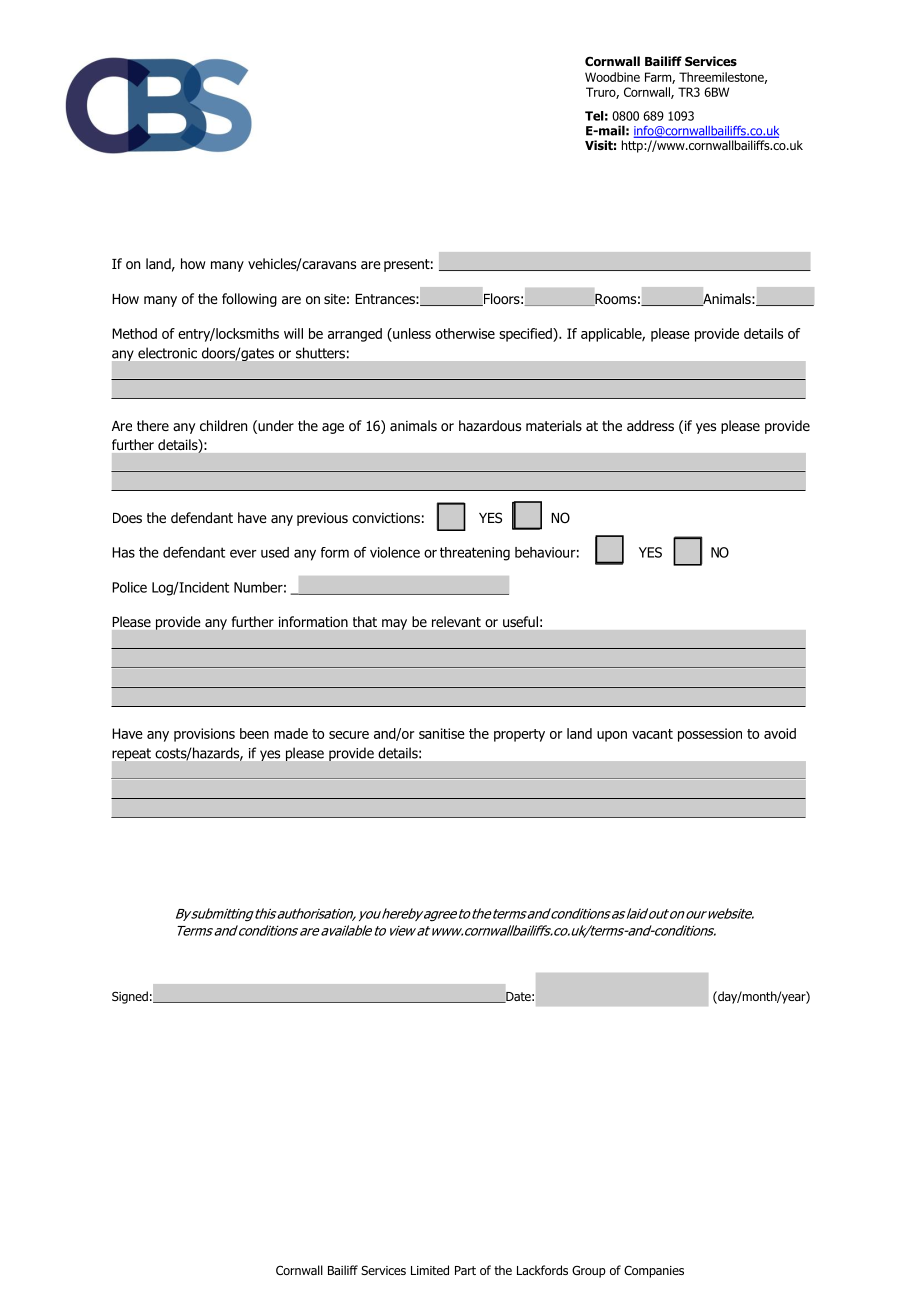  Describe the element at coordinates (167, 353) in the screenshot. I see `electronic` at that location.
